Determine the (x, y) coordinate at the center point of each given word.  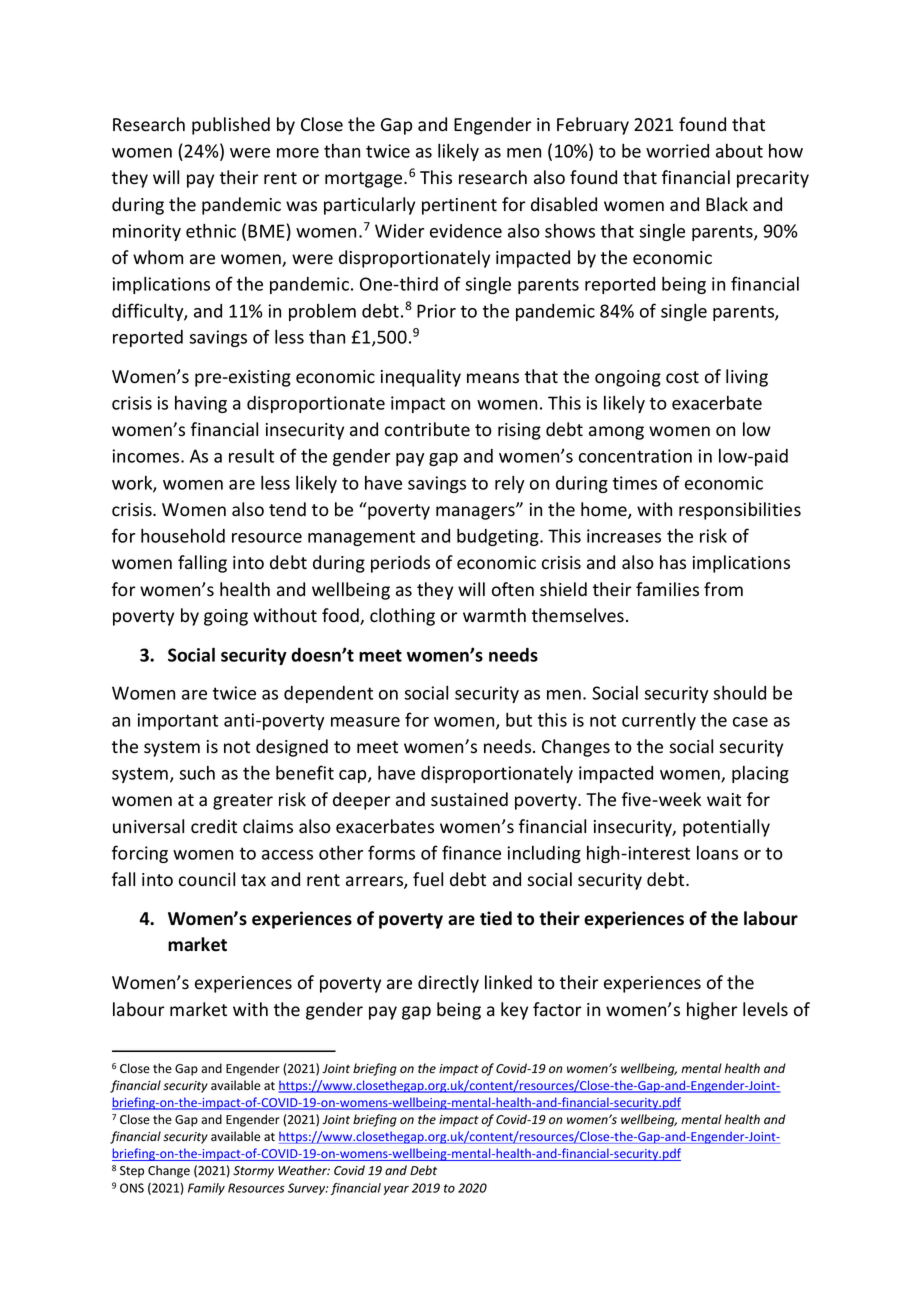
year (396, 1190)
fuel (428, 879)
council (207, 879)
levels (765, 1009)
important (178, 721)
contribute (427, 429)
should (739, 692)
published (231, 126)
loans (717, 852)
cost (682, 377)
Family (206, 1189)
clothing (402, 617)
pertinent (459, 206)
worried (677, 151)
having (201, 404)
